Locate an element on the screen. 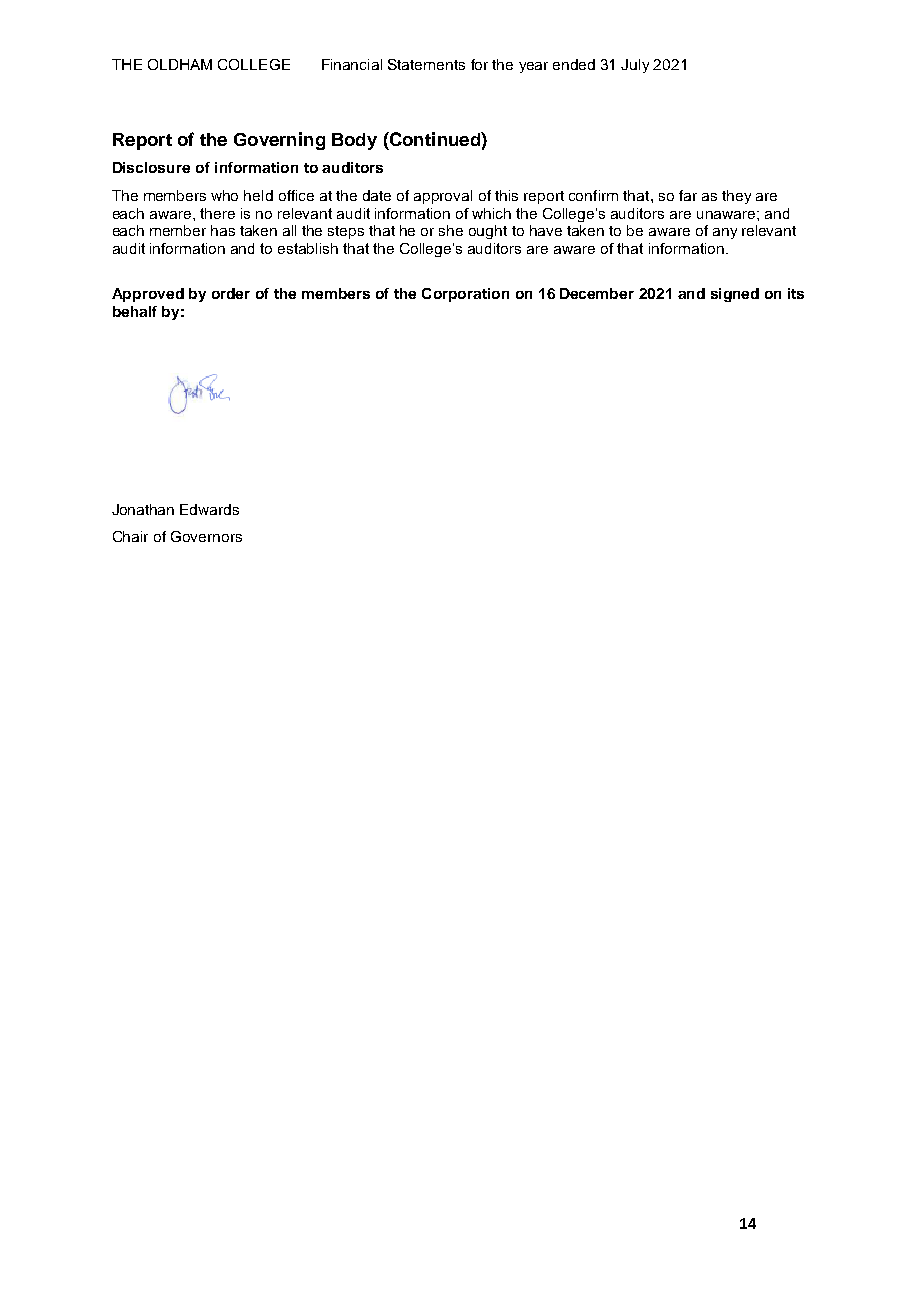 The image size is (924, 1308). Jonathan is located at coordinates (143, 509).
